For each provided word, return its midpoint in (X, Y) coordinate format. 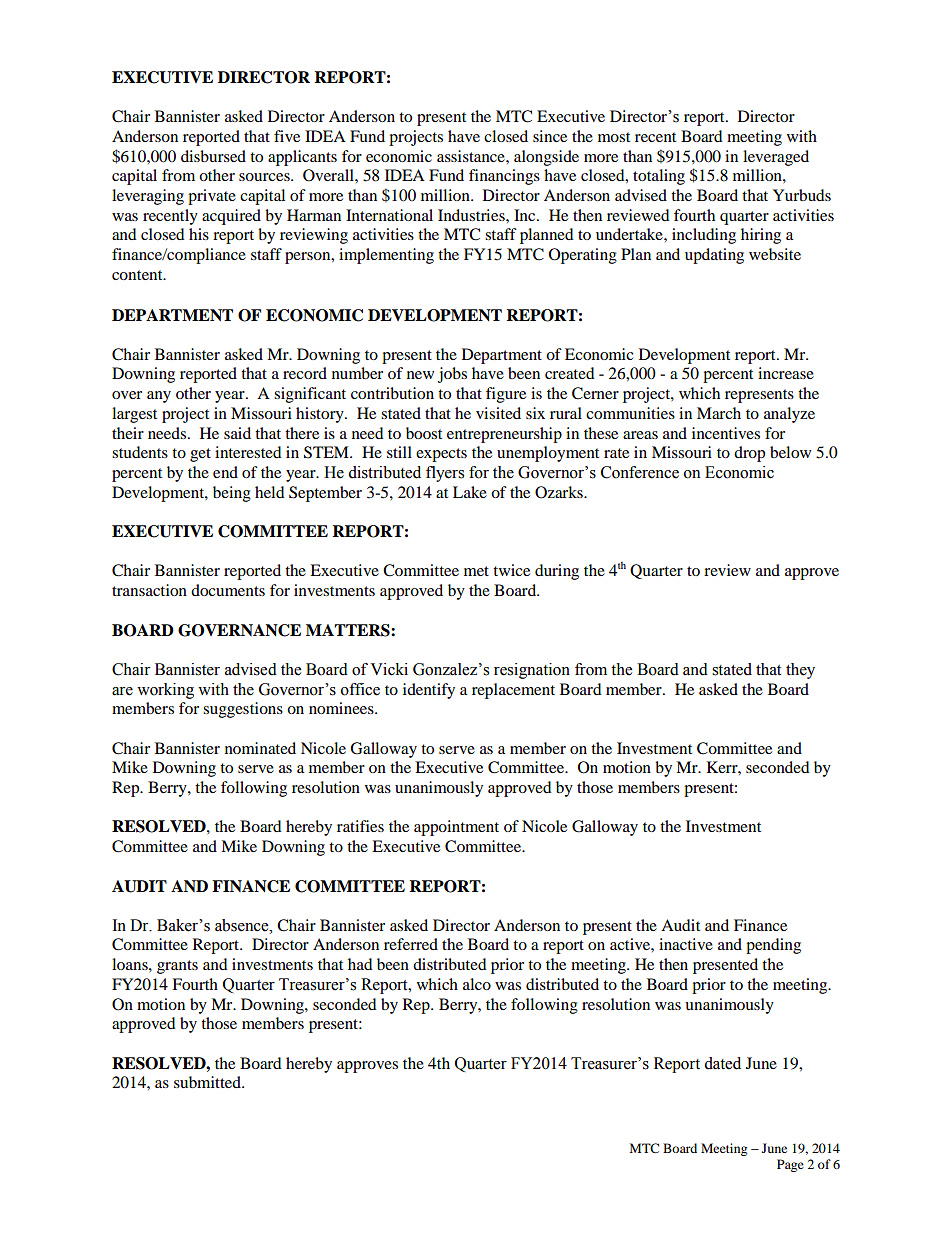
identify (429, 691)
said (237, 433)
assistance (472, 156)
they (800, 671)
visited (498, 413)
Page (790, 1165)
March (719, 413)
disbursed (213, 156)
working (165, 691)
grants (177, 967)
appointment (456, 828)
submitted (208, 1082)
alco (477, 984)
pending (773, 946)
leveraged (776, 158)
